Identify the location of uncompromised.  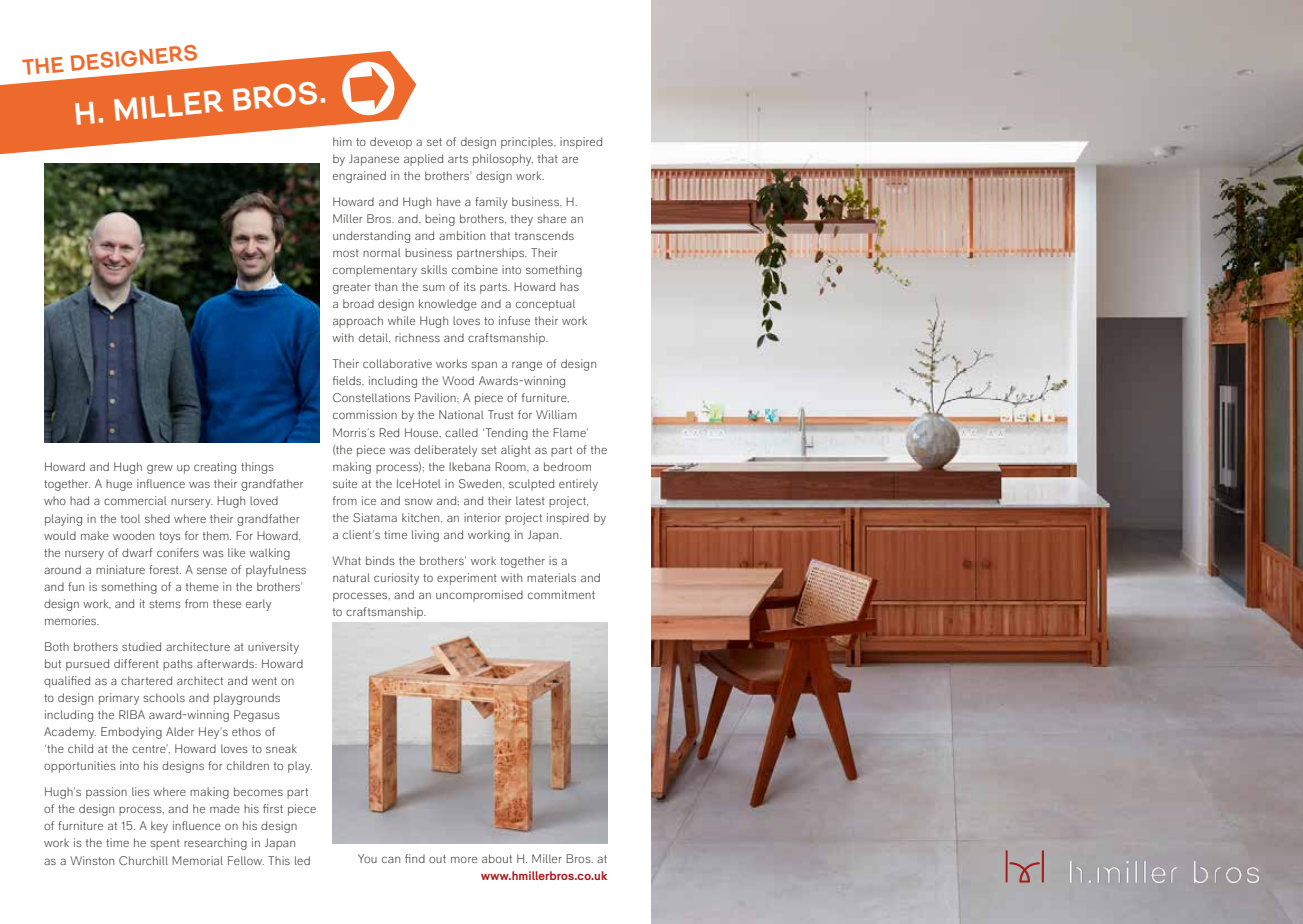
(479, 596).
